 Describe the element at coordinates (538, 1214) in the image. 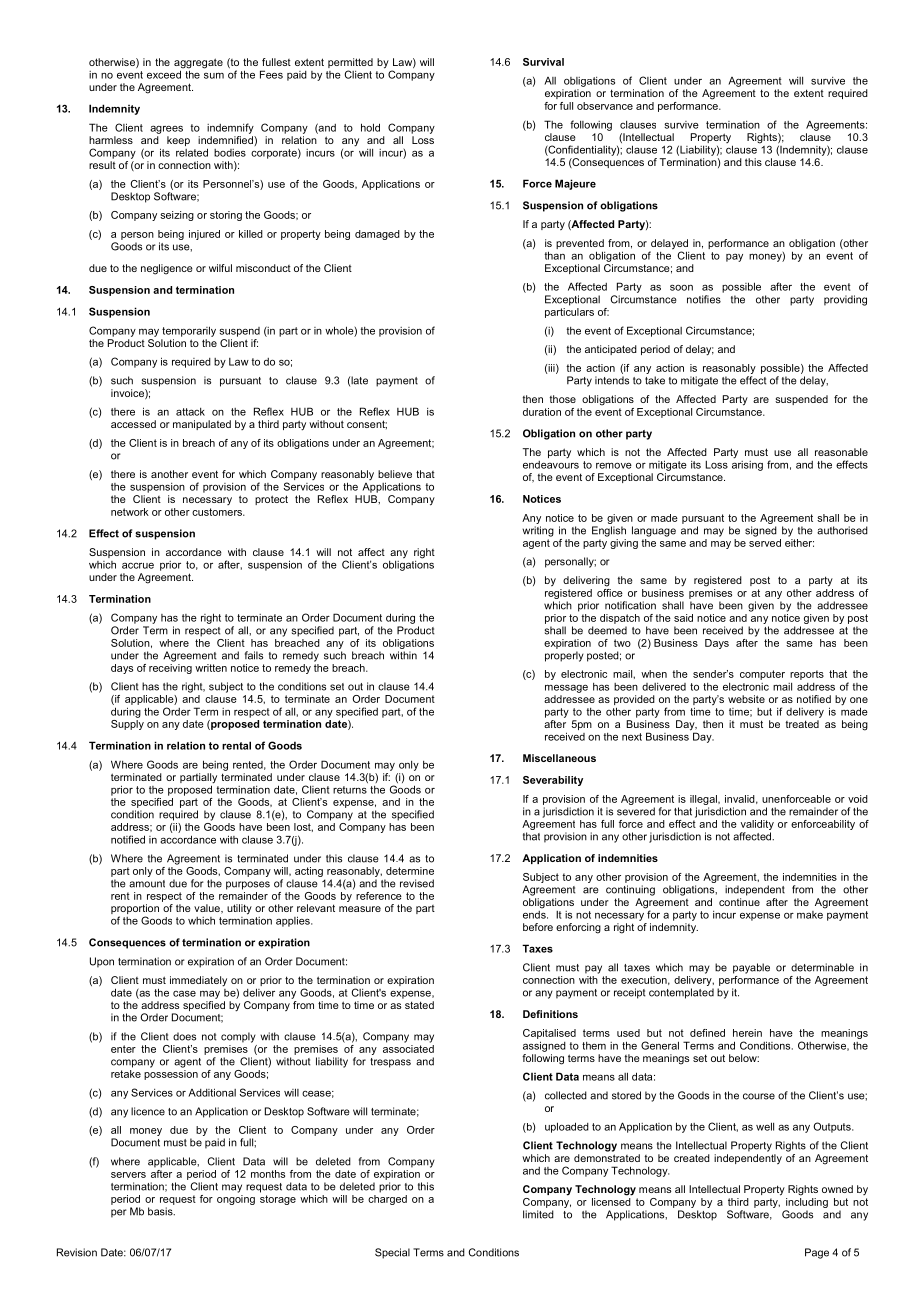

I see `limited` at that location.
